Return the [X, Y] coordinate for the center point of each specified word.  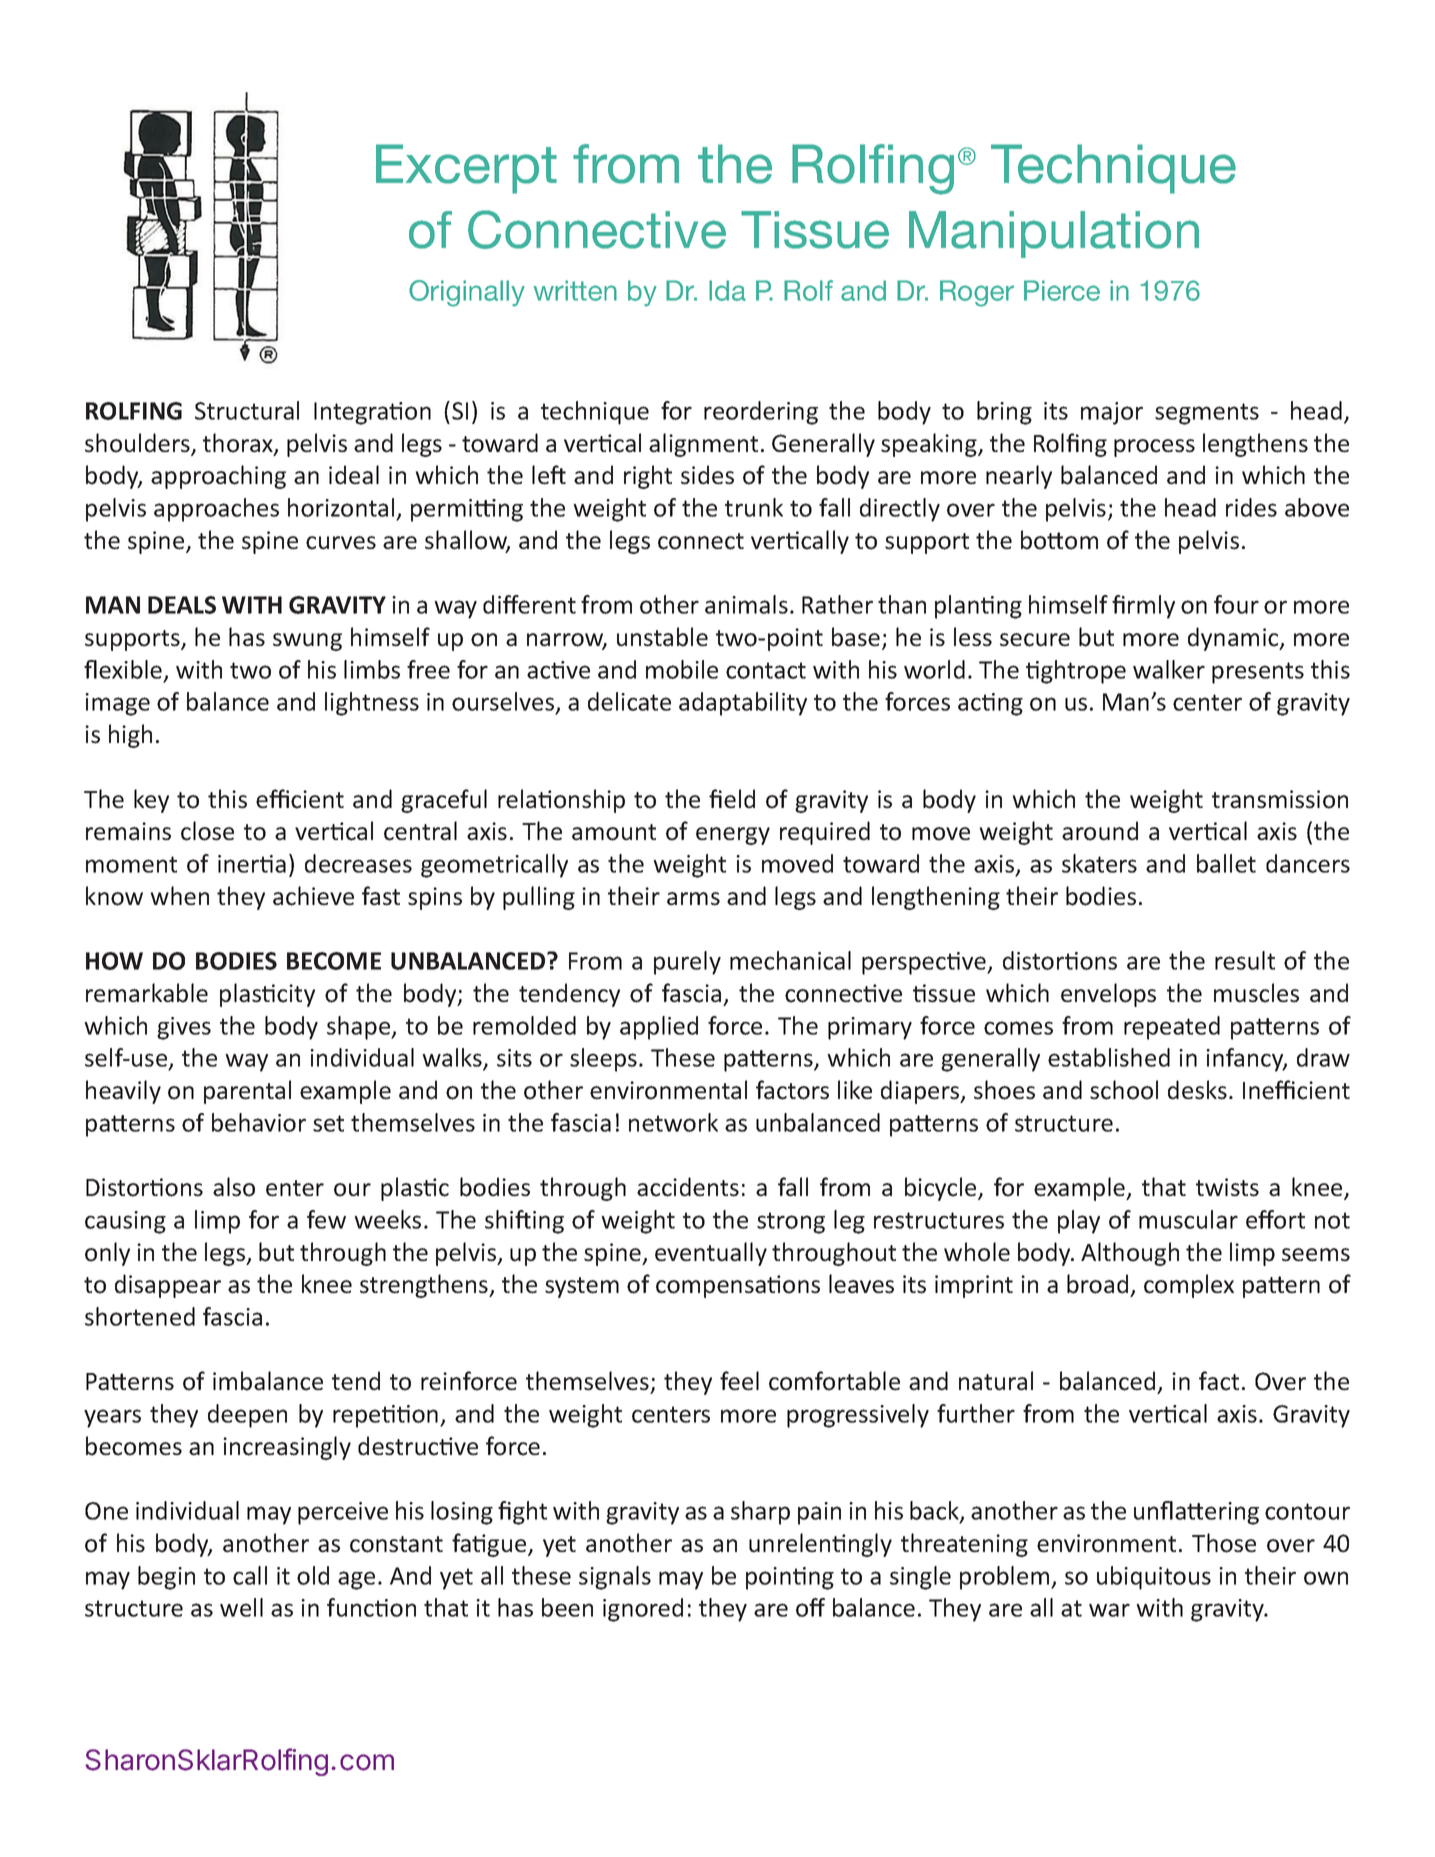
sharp [760, 1513]
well [241, 1607]
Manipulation [1054, 234]
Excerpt [466, 169]
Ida [727, 290]
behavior [259, 1122]
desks [1197, 1090]
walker [1169, 669]
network [673, 1122]
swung [307, 642]
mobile [682, 669]
